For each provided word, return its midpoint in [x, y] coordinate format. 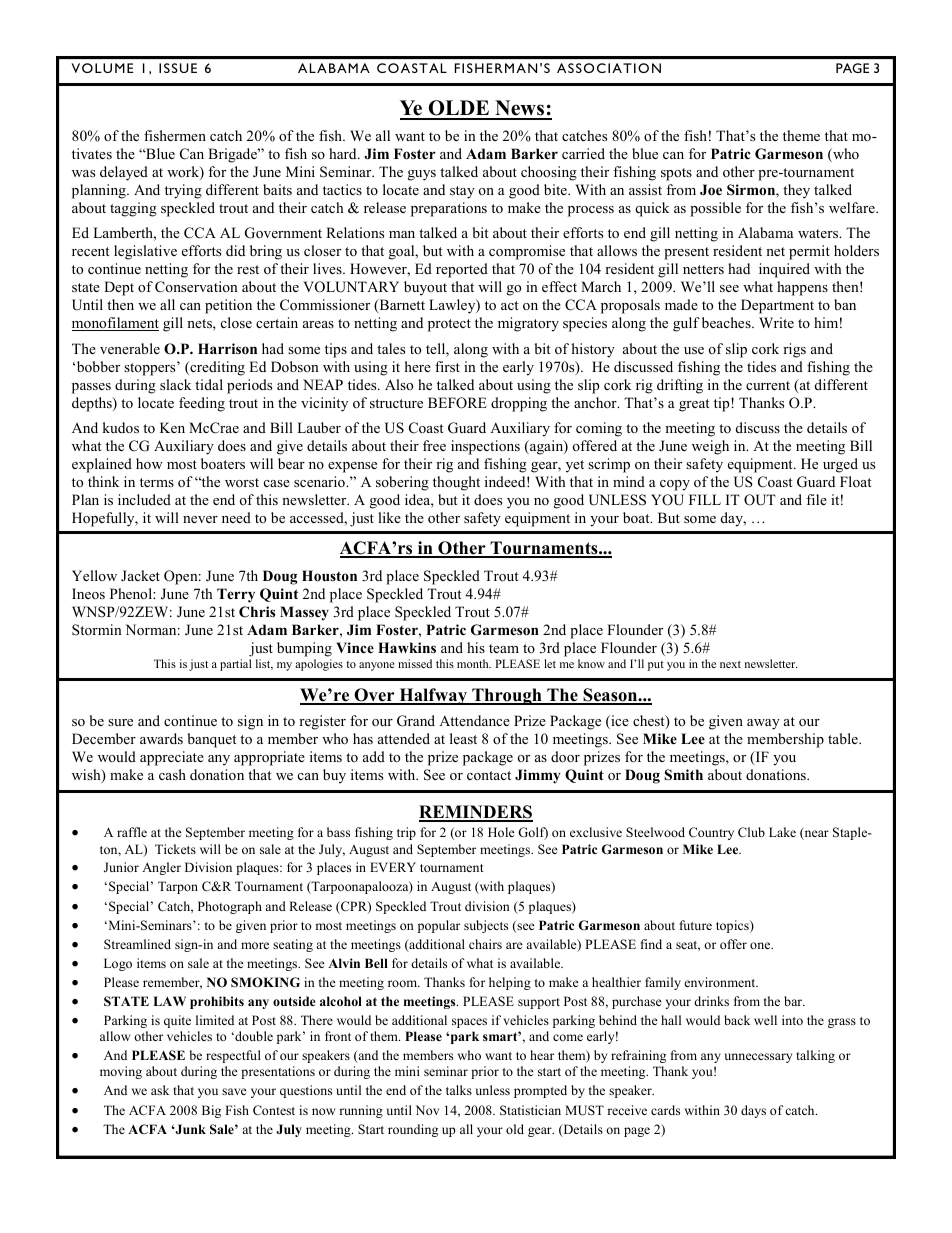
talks [459, 1090]
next [730, 664]
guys [422, 175]
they [796, 191]
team [504, 648]
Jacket [140, 575]
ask [160, 1090]
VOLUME [102, 68]
